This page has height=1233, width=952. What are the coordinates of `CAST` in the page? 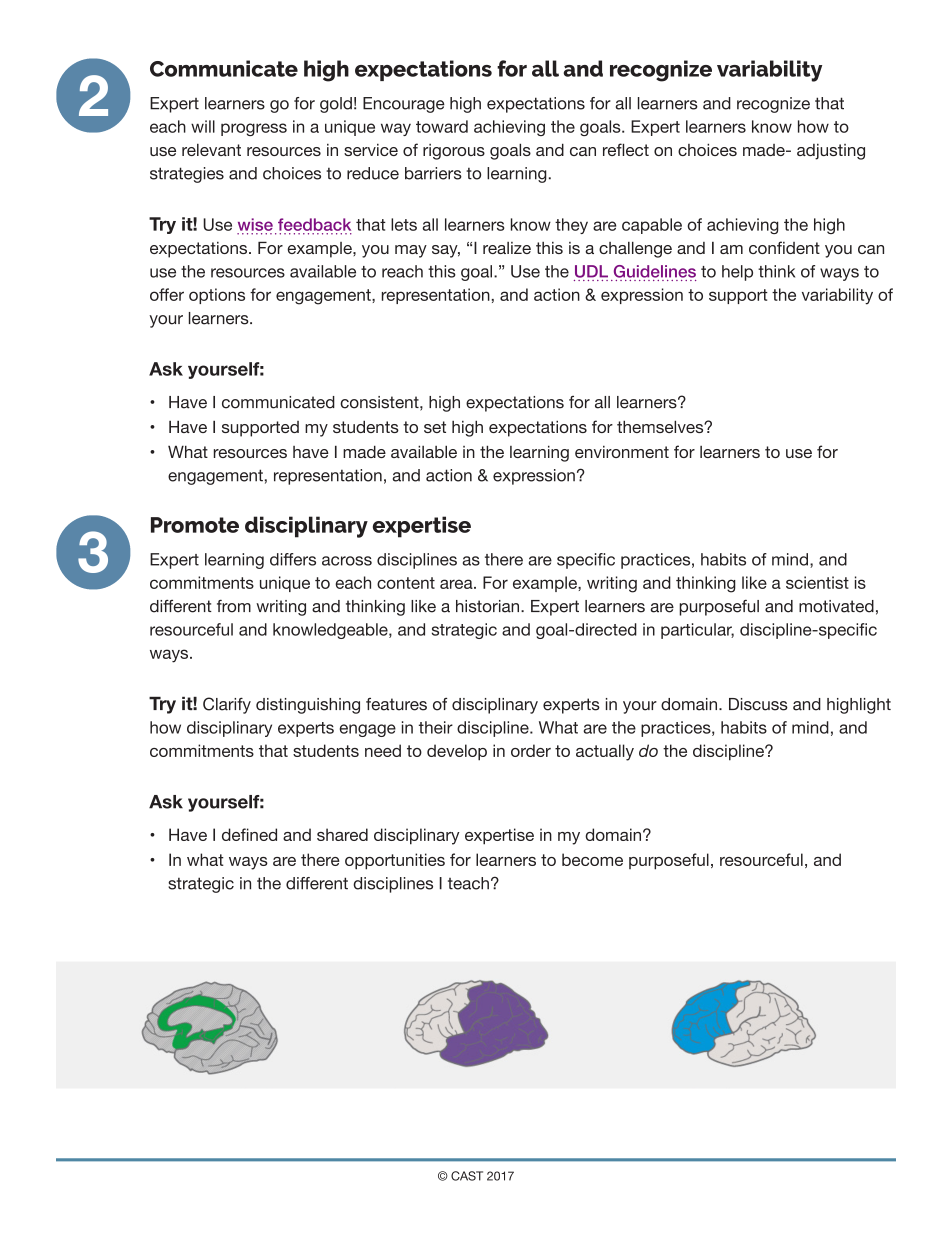 It's located at (467, 1176).
